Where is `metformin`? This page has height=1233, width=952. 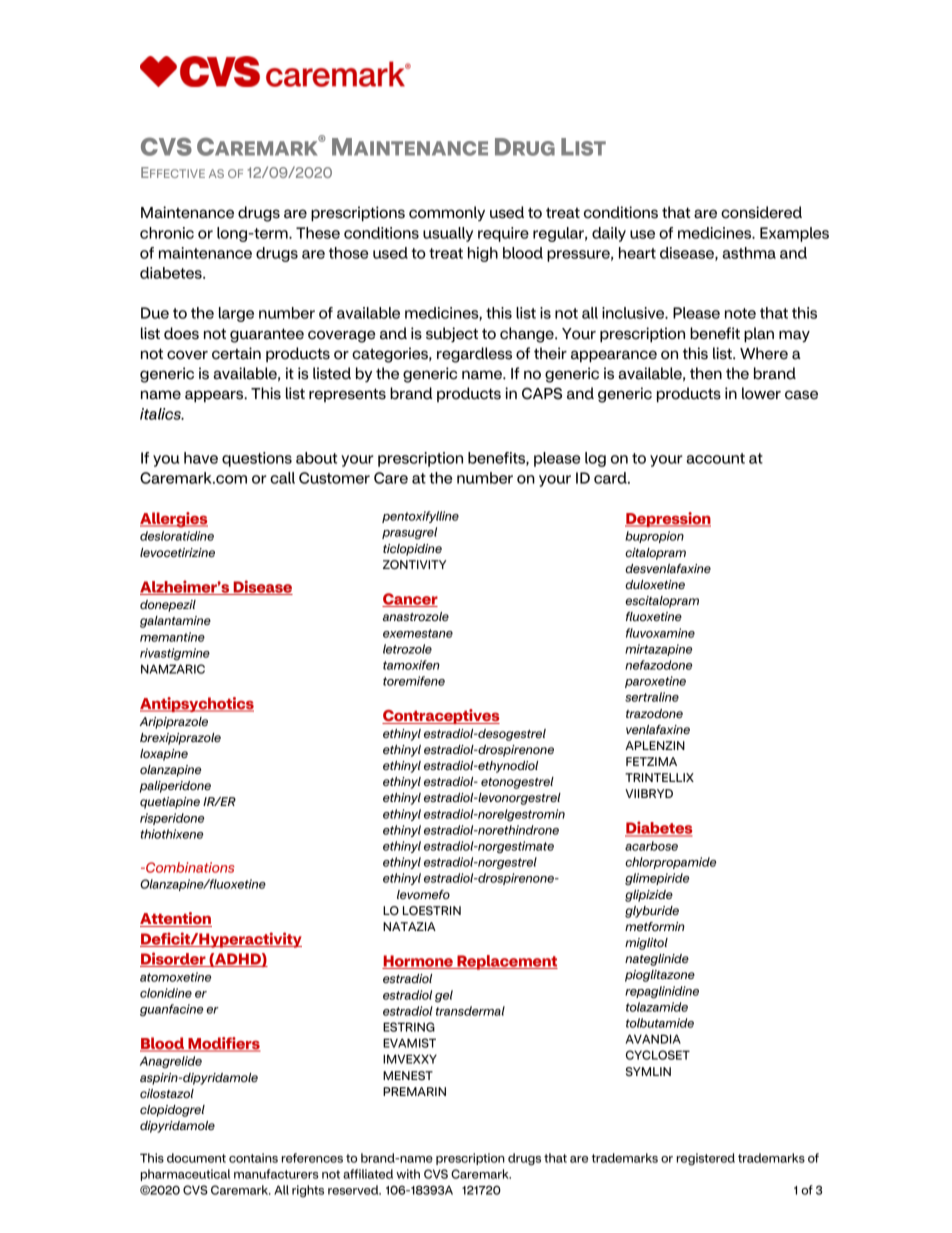
metformin is located at coordinates (655, 926).
